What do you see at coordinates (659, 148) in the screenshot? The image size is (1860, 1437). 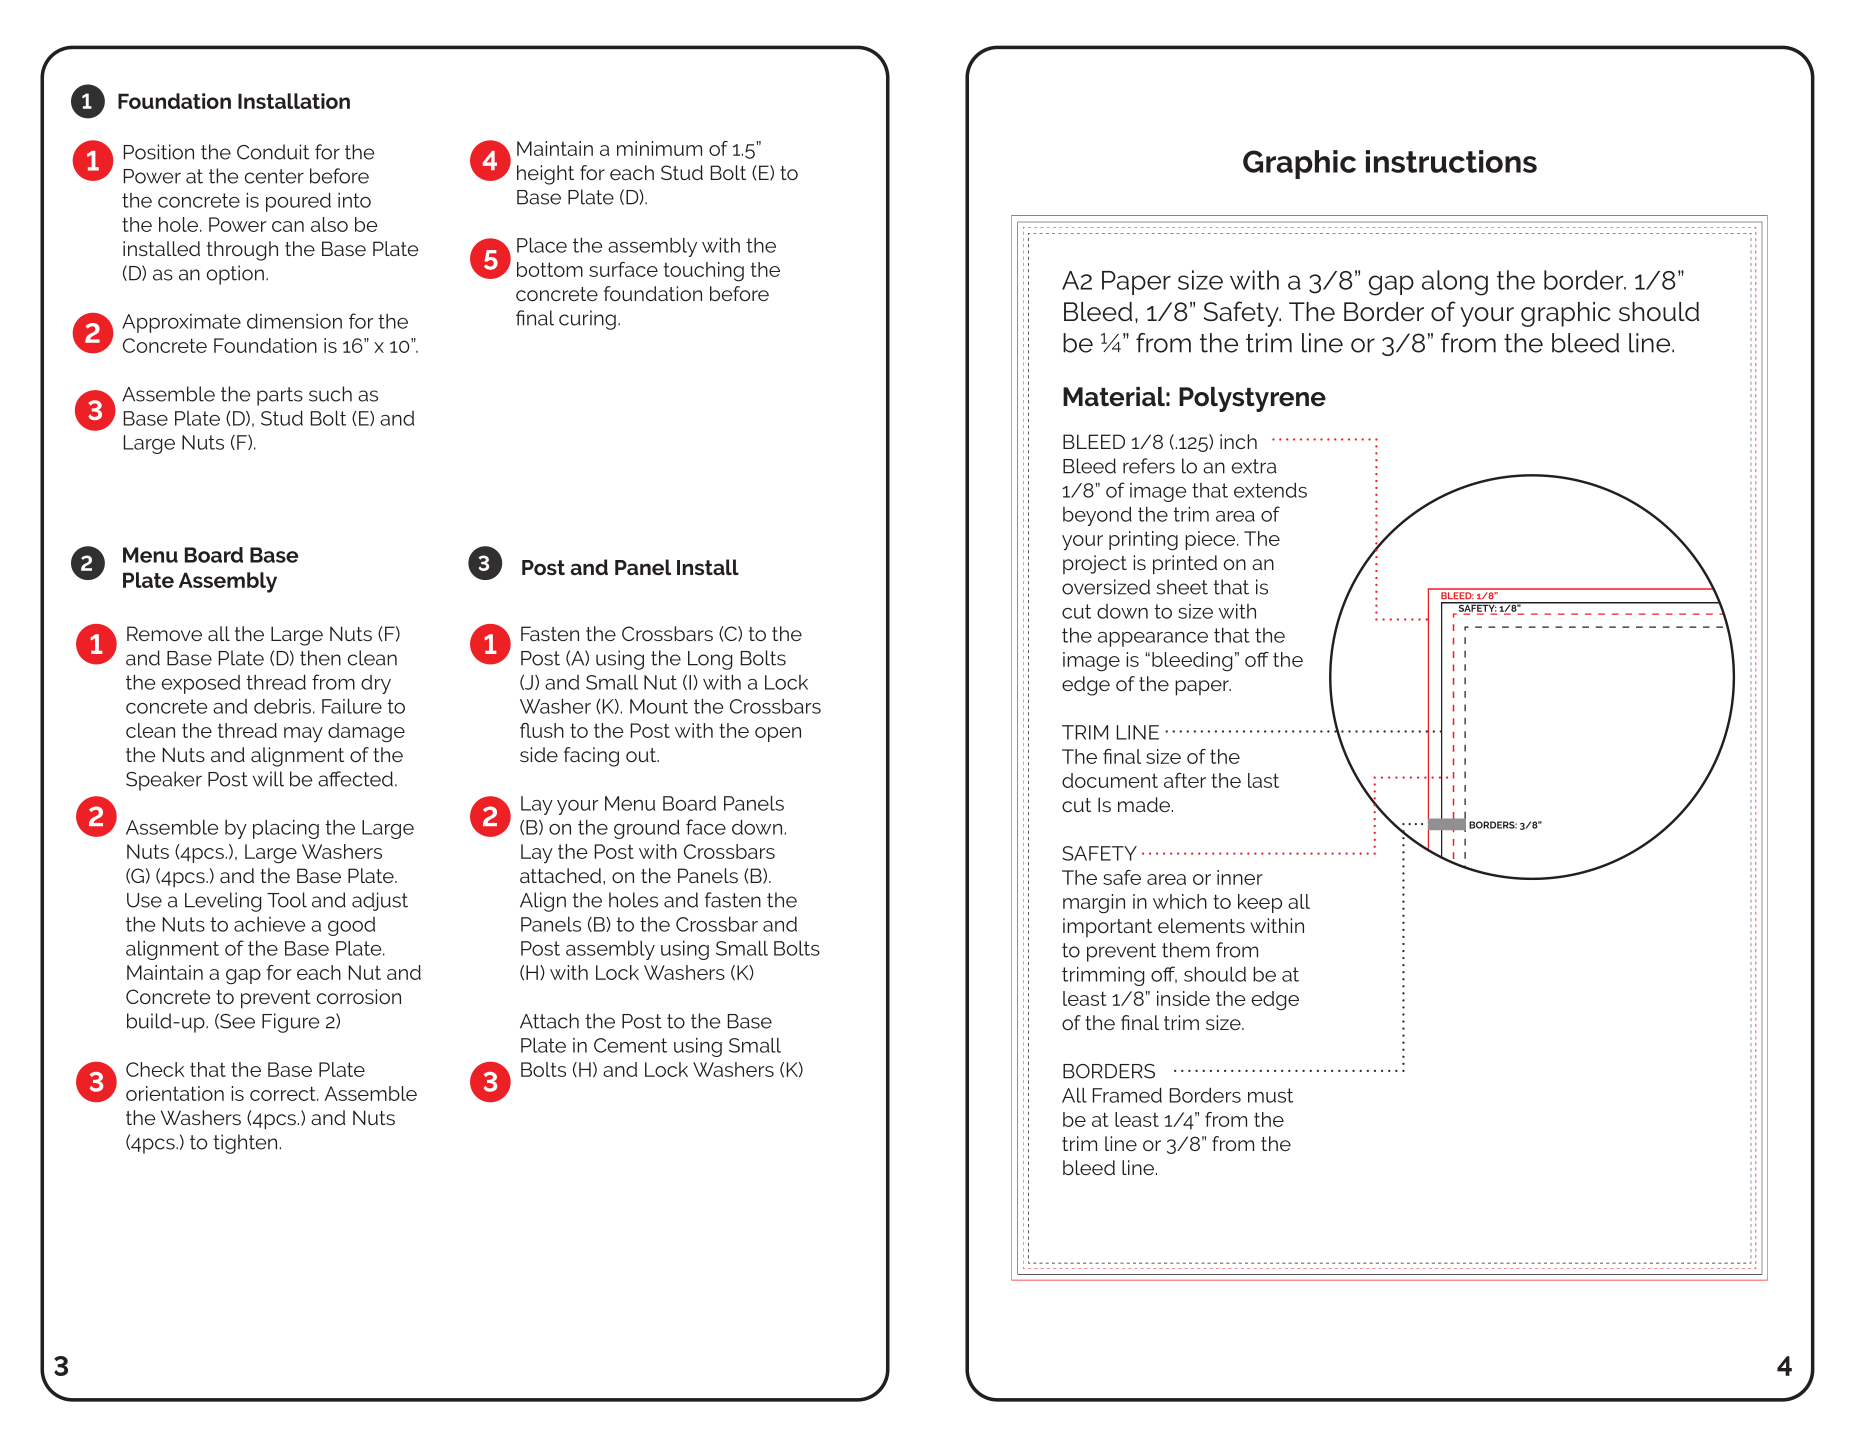 I see `minimum` at bounding box center [659, 148].
